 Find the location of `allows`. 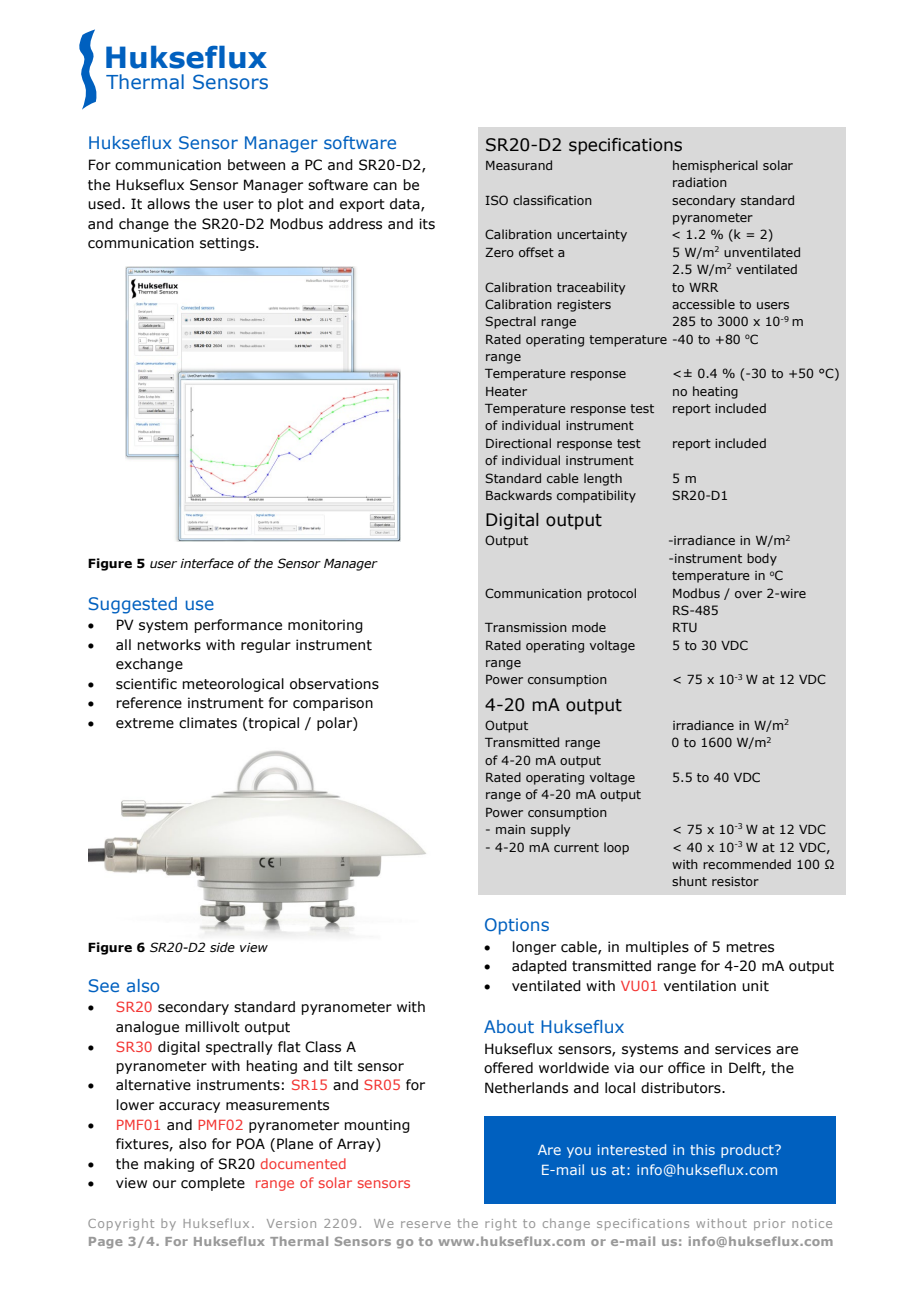

allows is located at coordinates (168, 204).
